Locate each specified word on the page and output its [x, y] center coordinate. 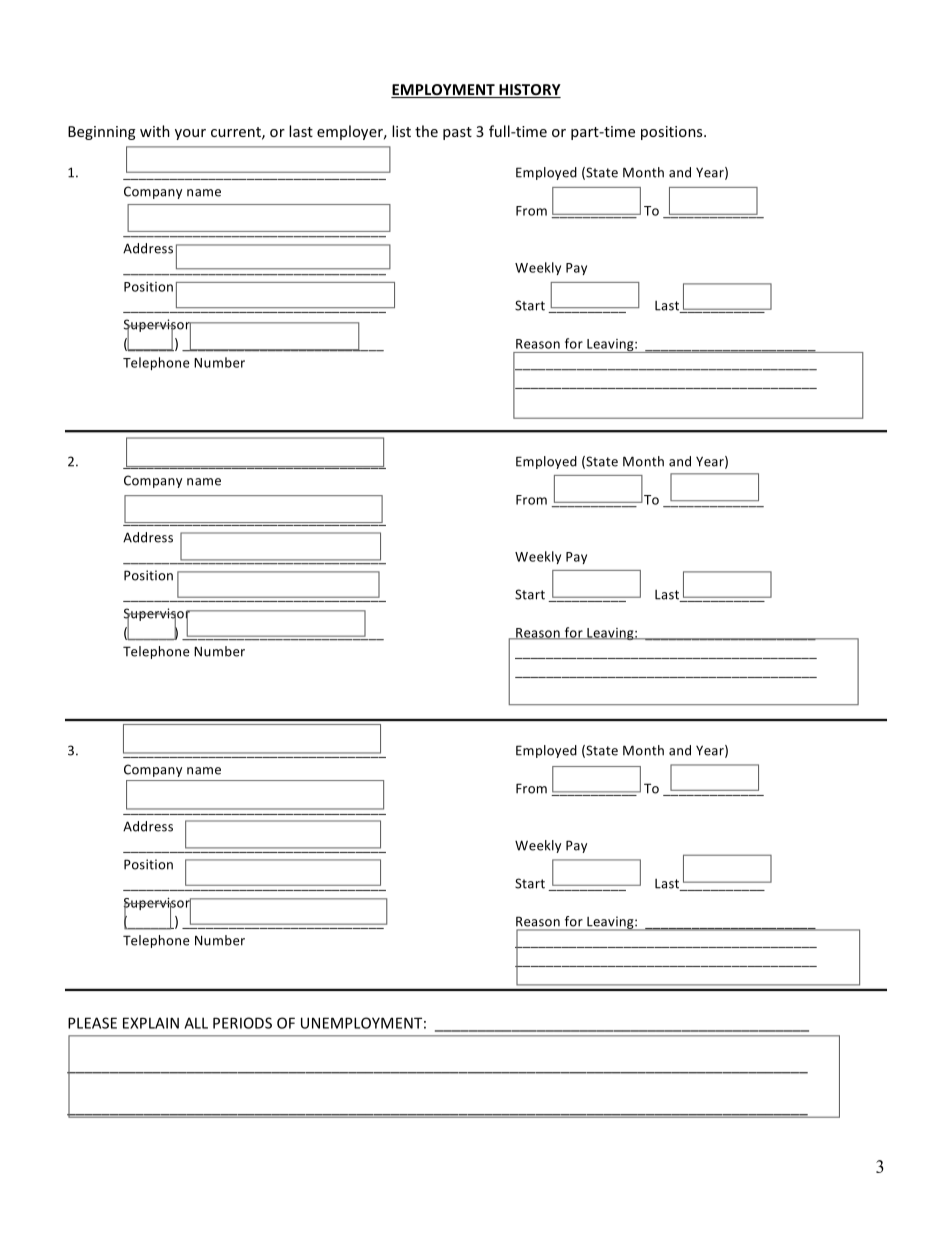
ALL [196, 1023]
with [155, 131]
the [426, 131]
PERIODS [242, 1023]
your [190, 134]
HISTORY [529, 91]
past [457, 133]
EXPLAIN [151, 1023]
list [401, 131]
